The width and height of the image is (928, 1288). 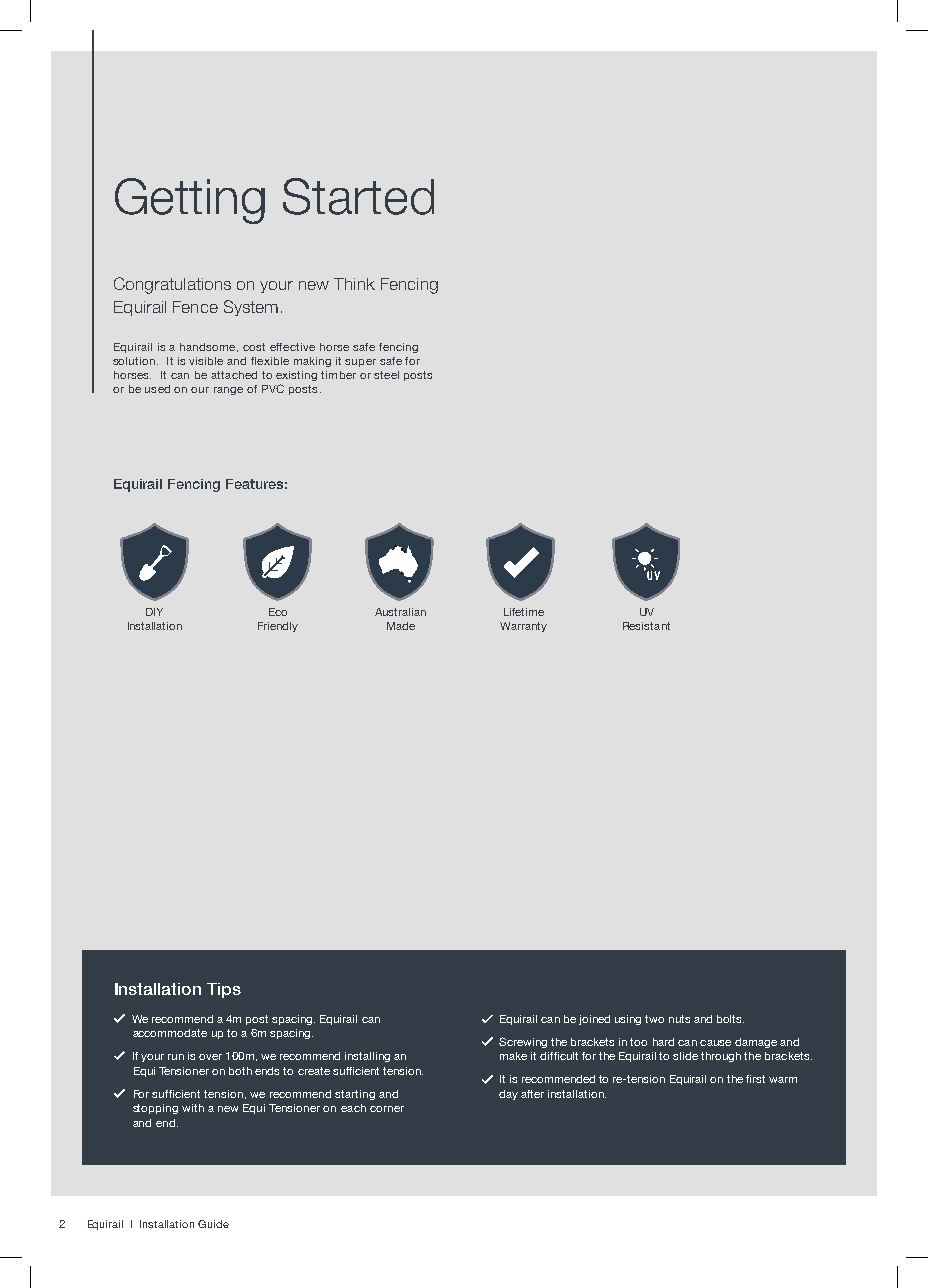 What do you see at coordinates (646, 626) in the image?
I see `Resistant` at bounding box center [646, 626].
